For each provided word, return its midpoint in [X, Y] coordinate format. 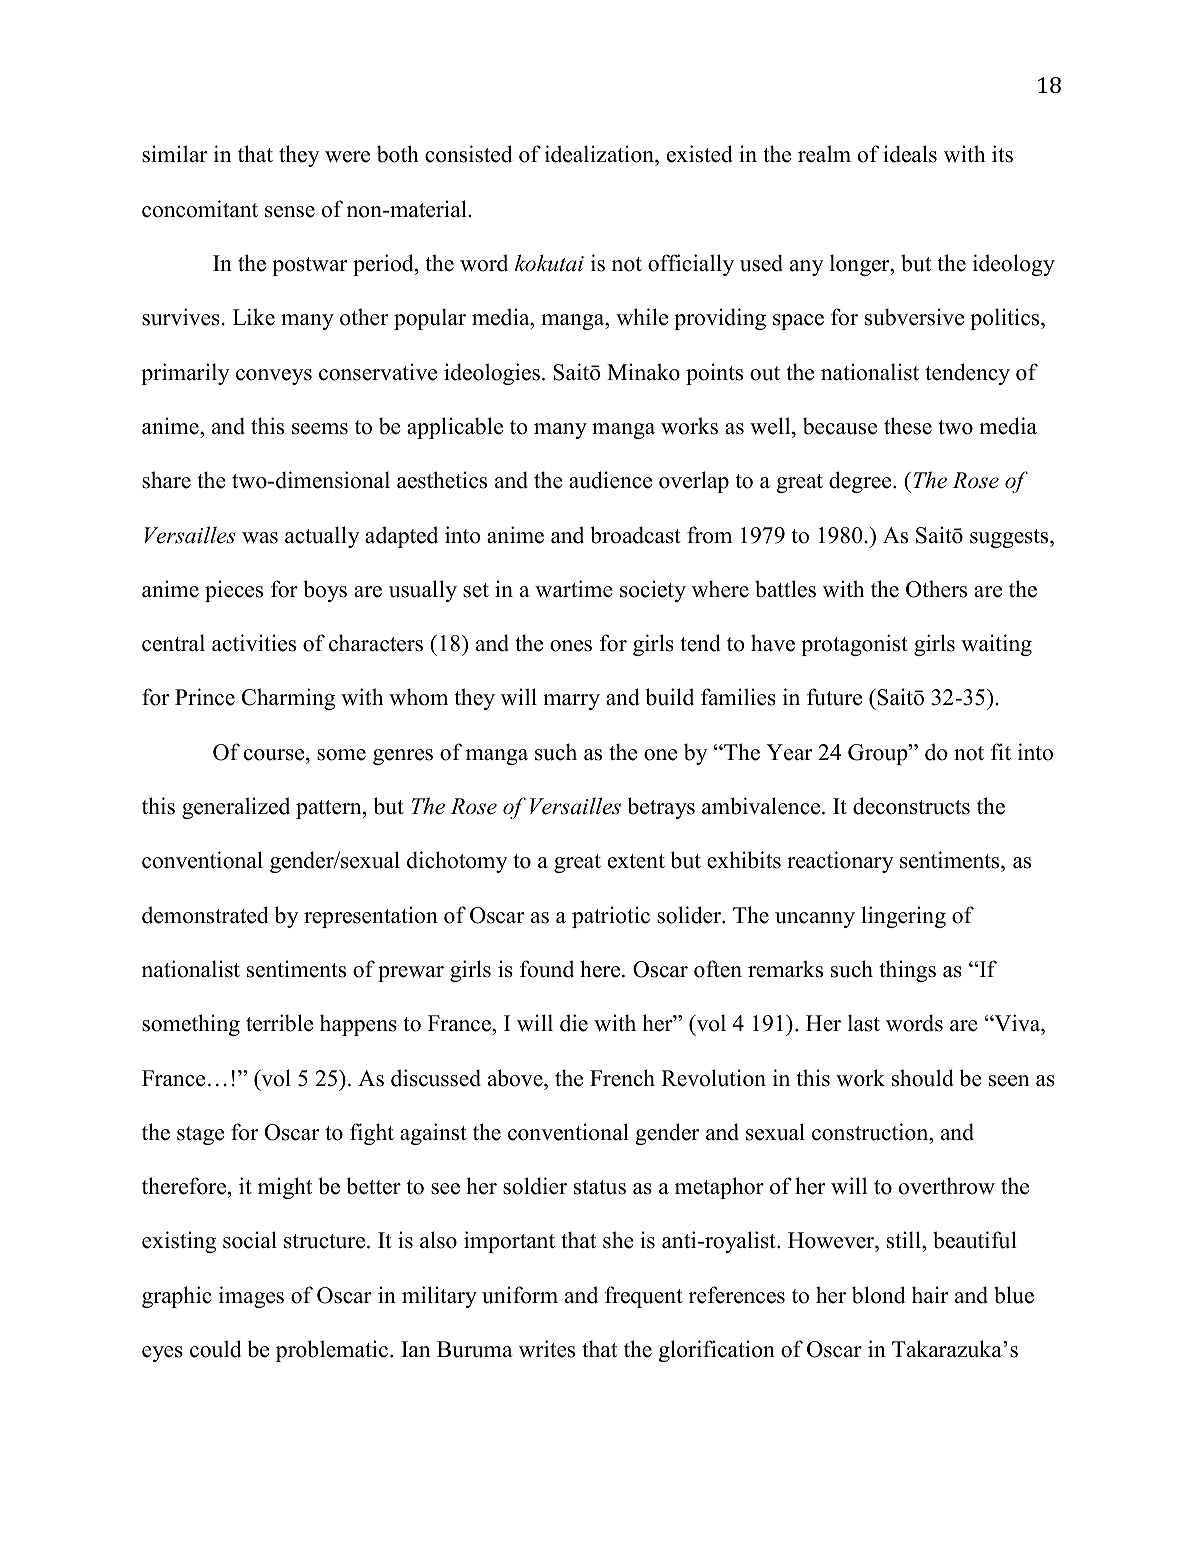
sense [290, 212]
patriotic [611, 917]
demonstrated [205, 915]
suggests [1010, 538]
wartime [574, 589]
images [251, 1297]
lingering [904, 917]
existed [700, 154]
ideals [910, 154]
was [260, 538]
